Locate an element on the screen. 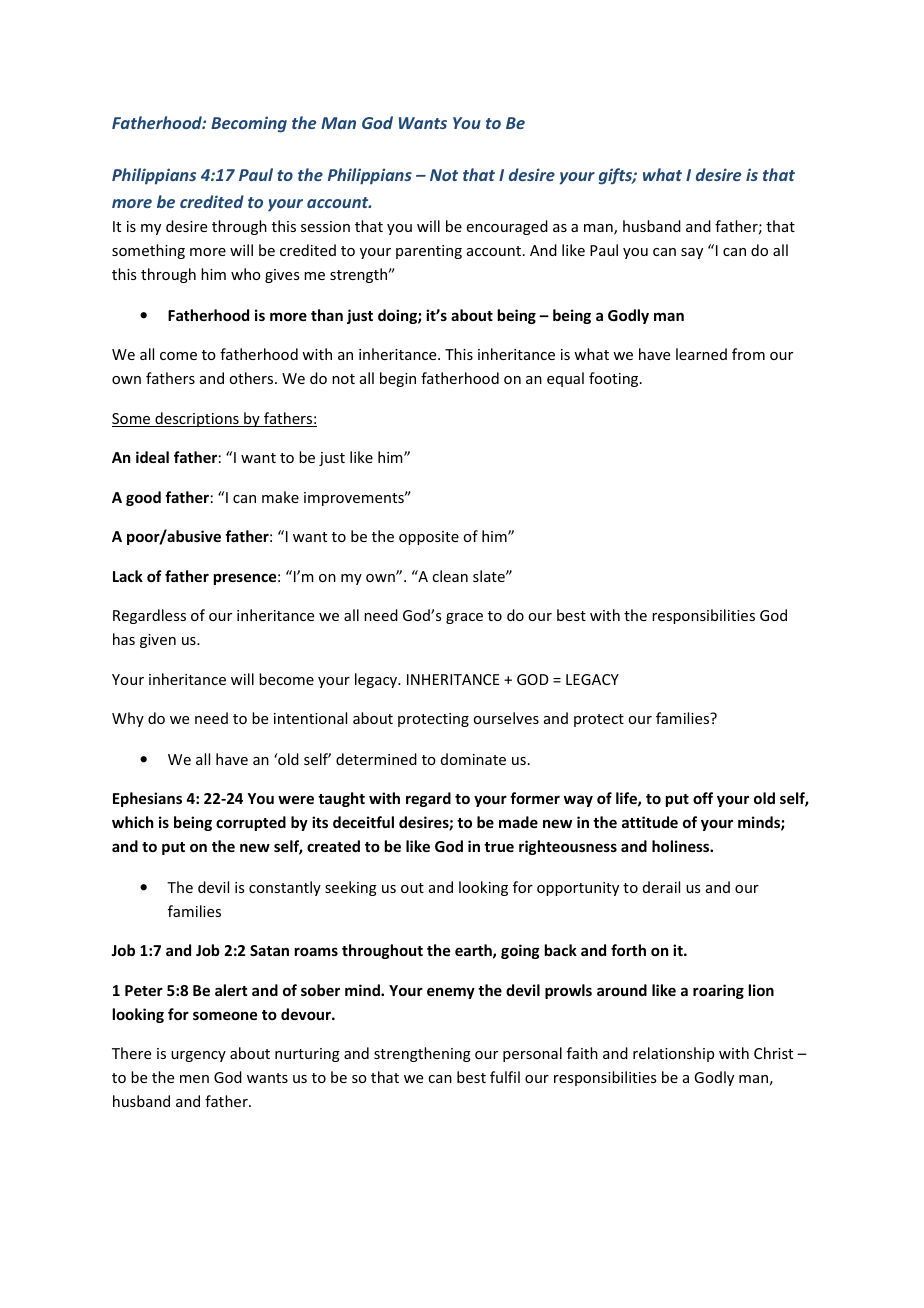  good is located at coordinates (143, 498).
